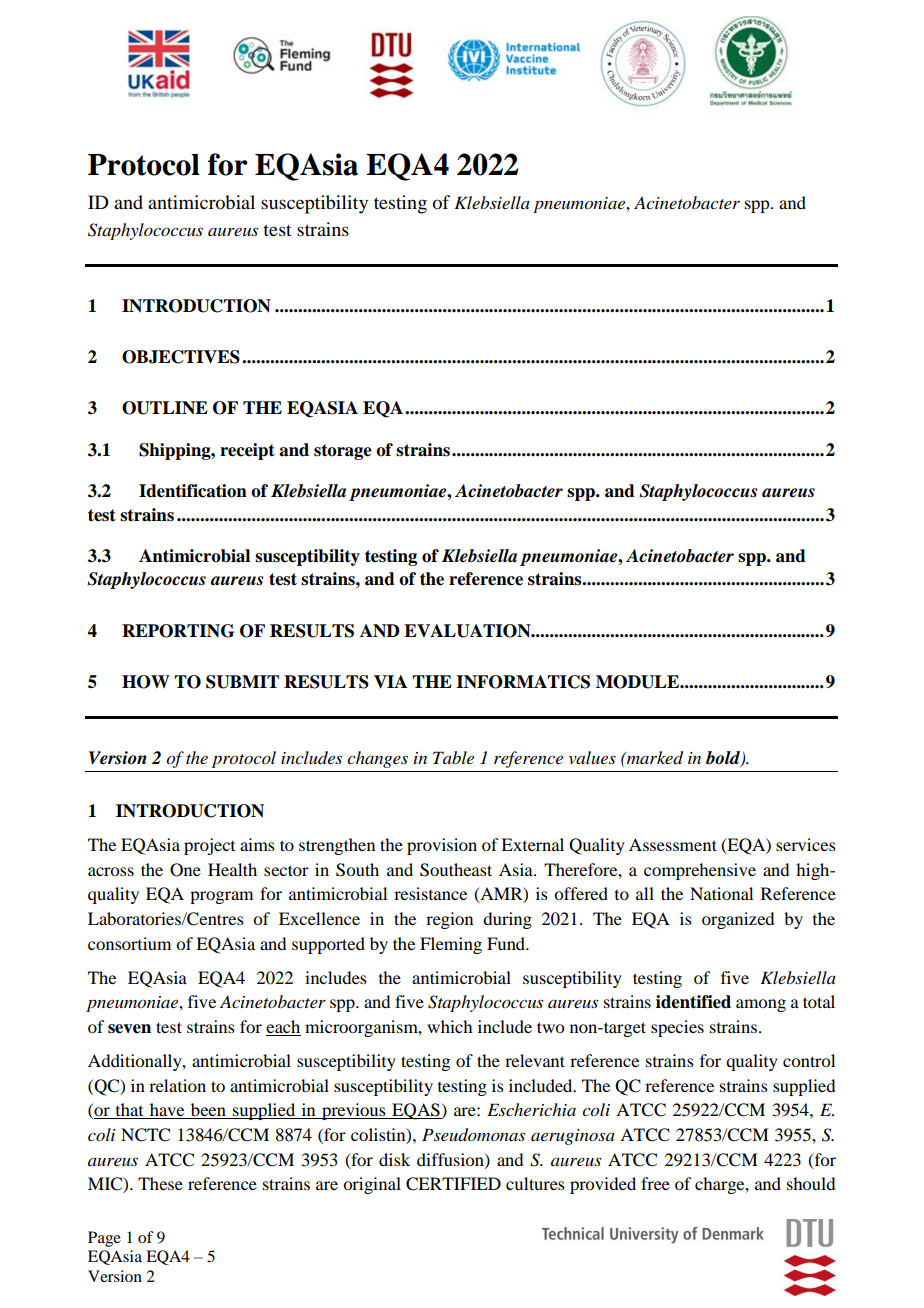  What do you see at coordinates (146, 682) in the screenshot?
I see `HOW` at bounding box center [146, 682].
